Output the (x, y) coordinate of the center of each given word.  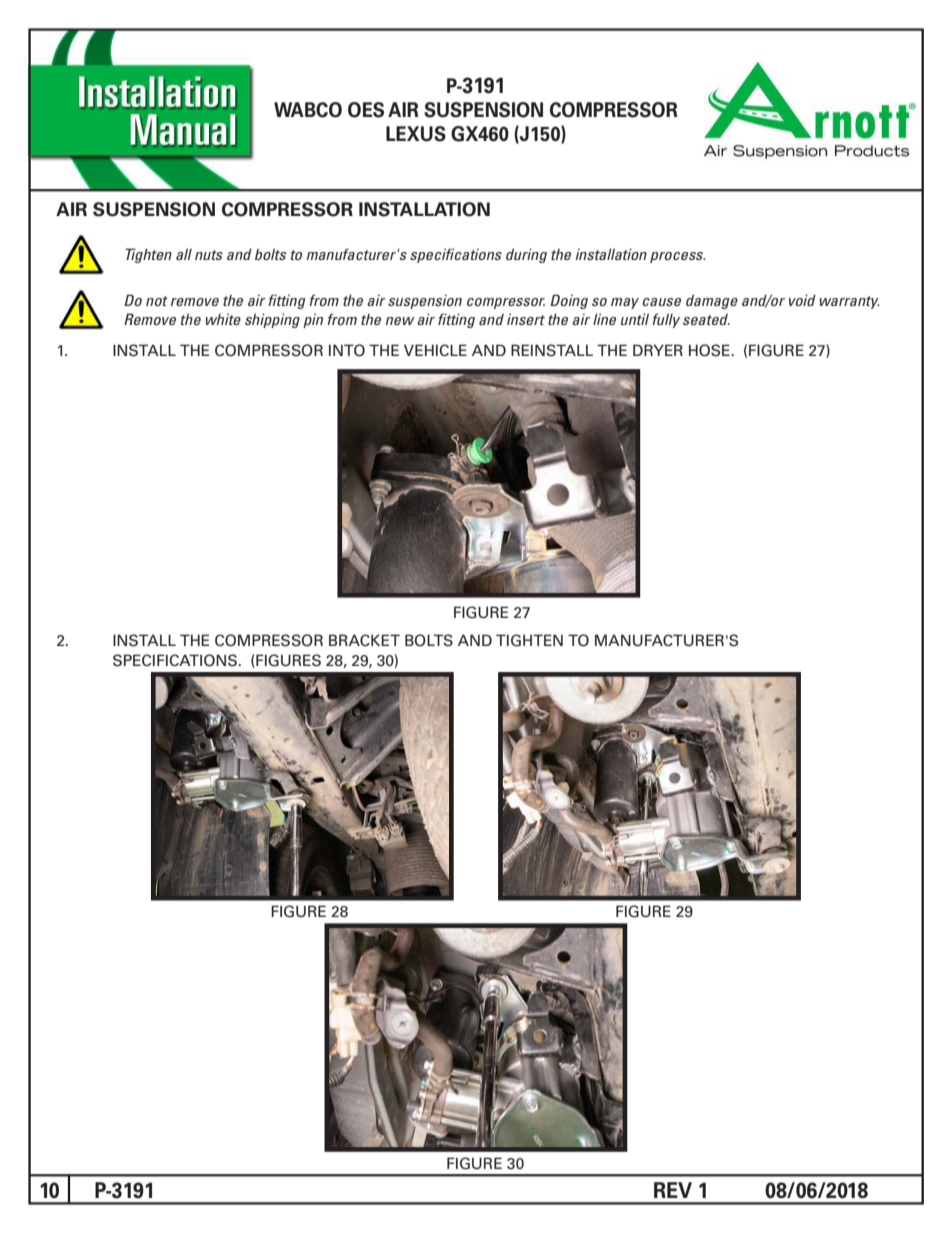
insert (526, 319)
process (677, 257)
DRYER (658, 350)
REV (673, 1190)
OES (366, 110)
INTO (347, 350)
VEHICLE (435, 350)
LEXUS (416, 134)
